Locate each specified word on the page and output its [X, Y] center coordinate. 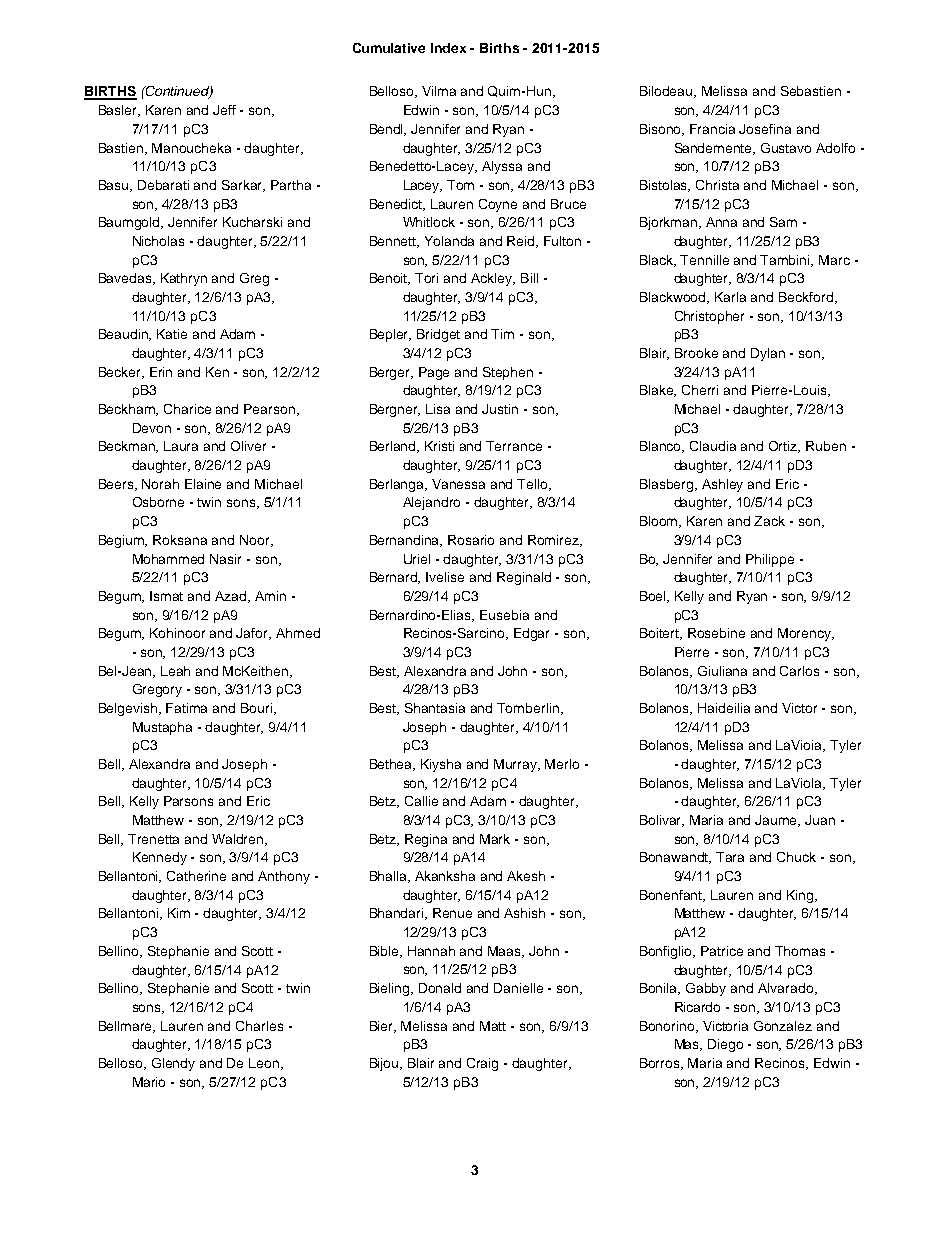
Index [448, 48]
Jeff [224, 110]
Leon [265, 1064]
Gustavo [786, 148]
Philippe [770, 560]
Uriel [417, 559]
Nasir [225, 559]
